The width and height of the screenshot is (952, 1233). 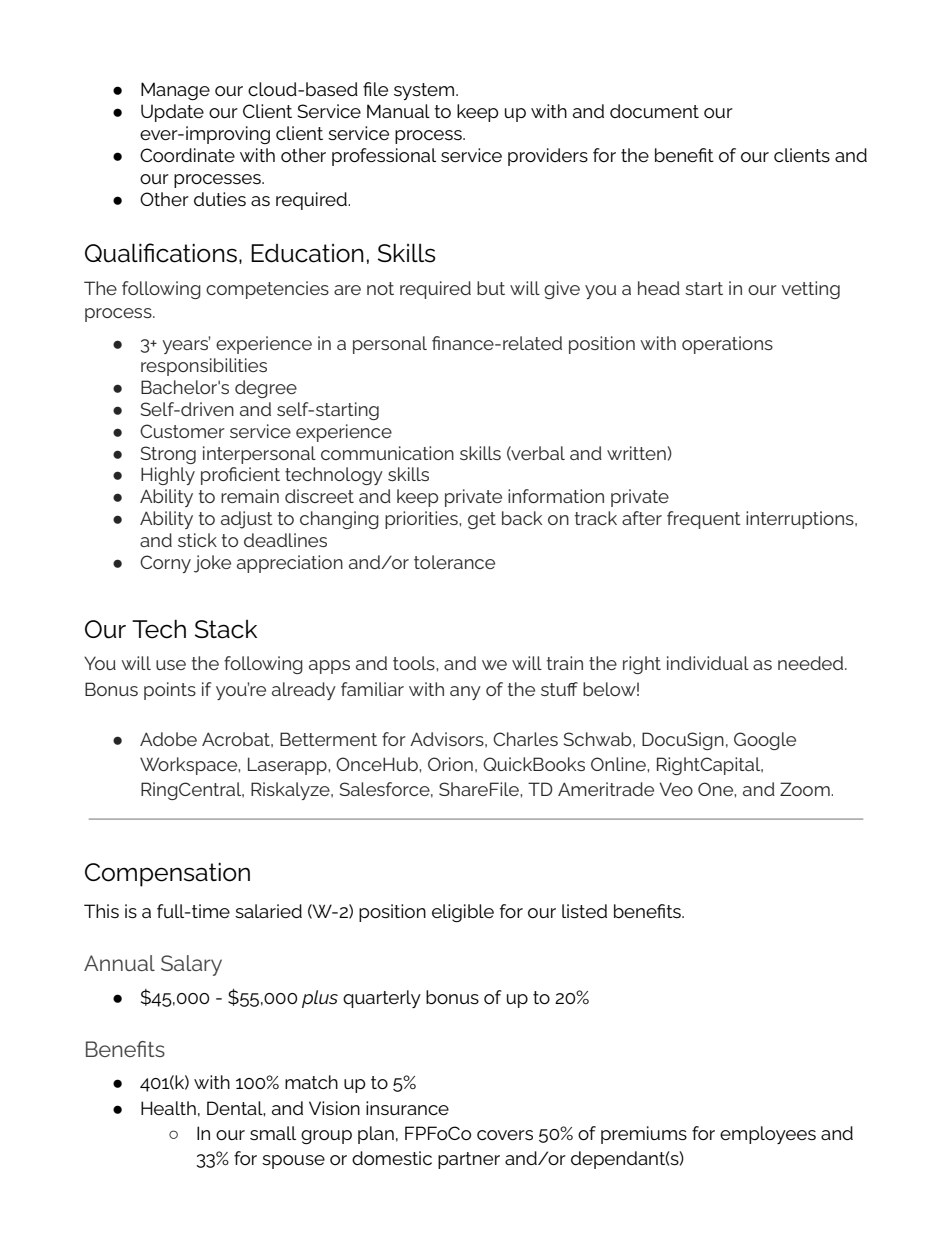 I want to click on frequent, so click(x=704, y=520).
